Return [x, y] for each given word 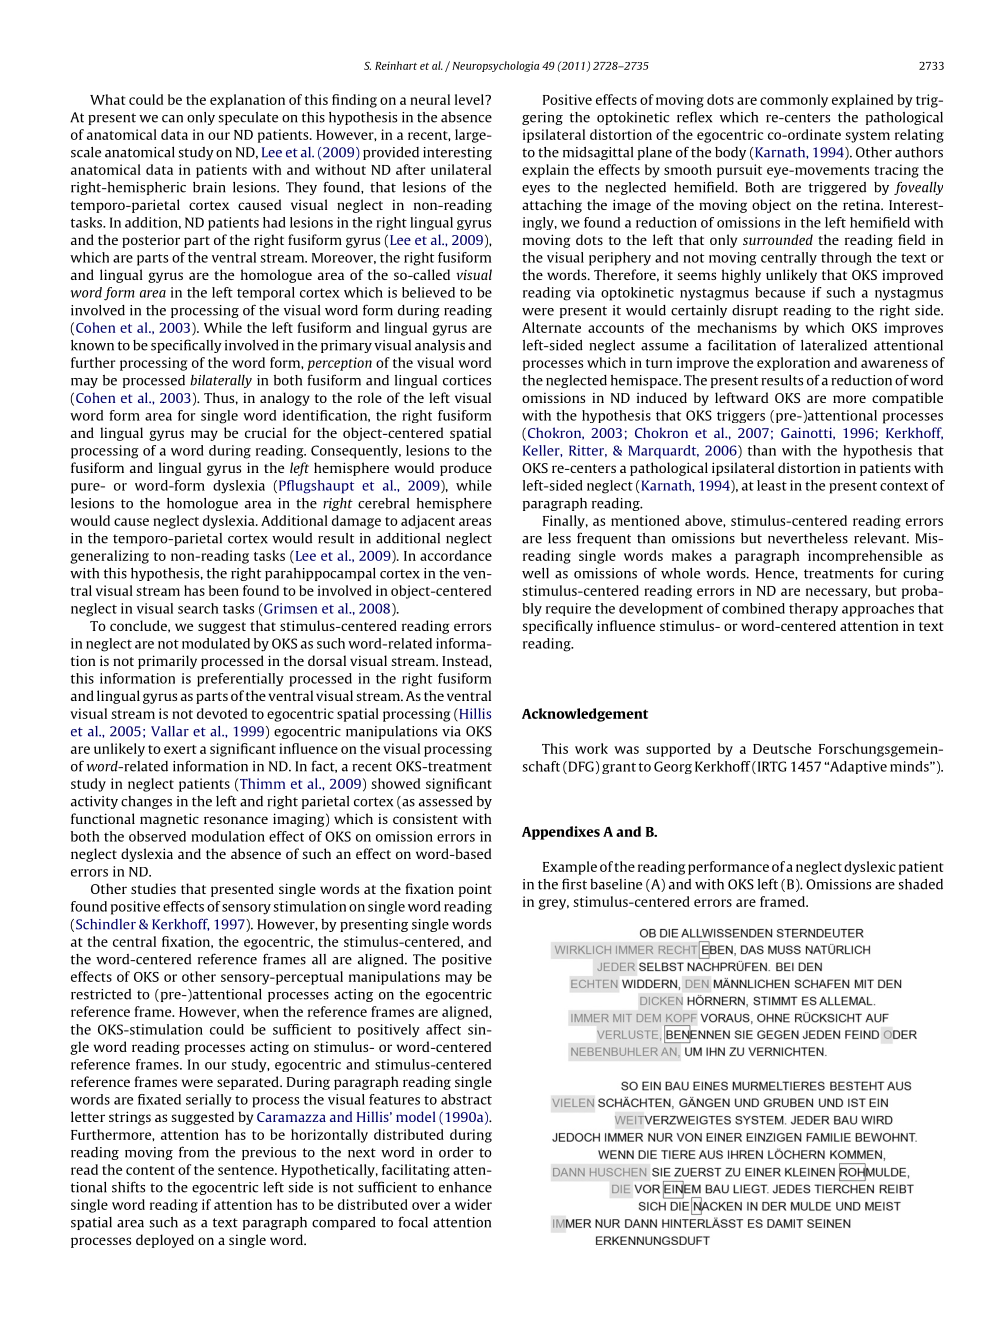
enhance [465, 1187]
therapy [813, 609]
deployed [165, 1241]
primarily [167, 662]
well [535, 573]
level [470, 99]
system [867, 137]
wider [473, 1204]
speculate [248, 118]
